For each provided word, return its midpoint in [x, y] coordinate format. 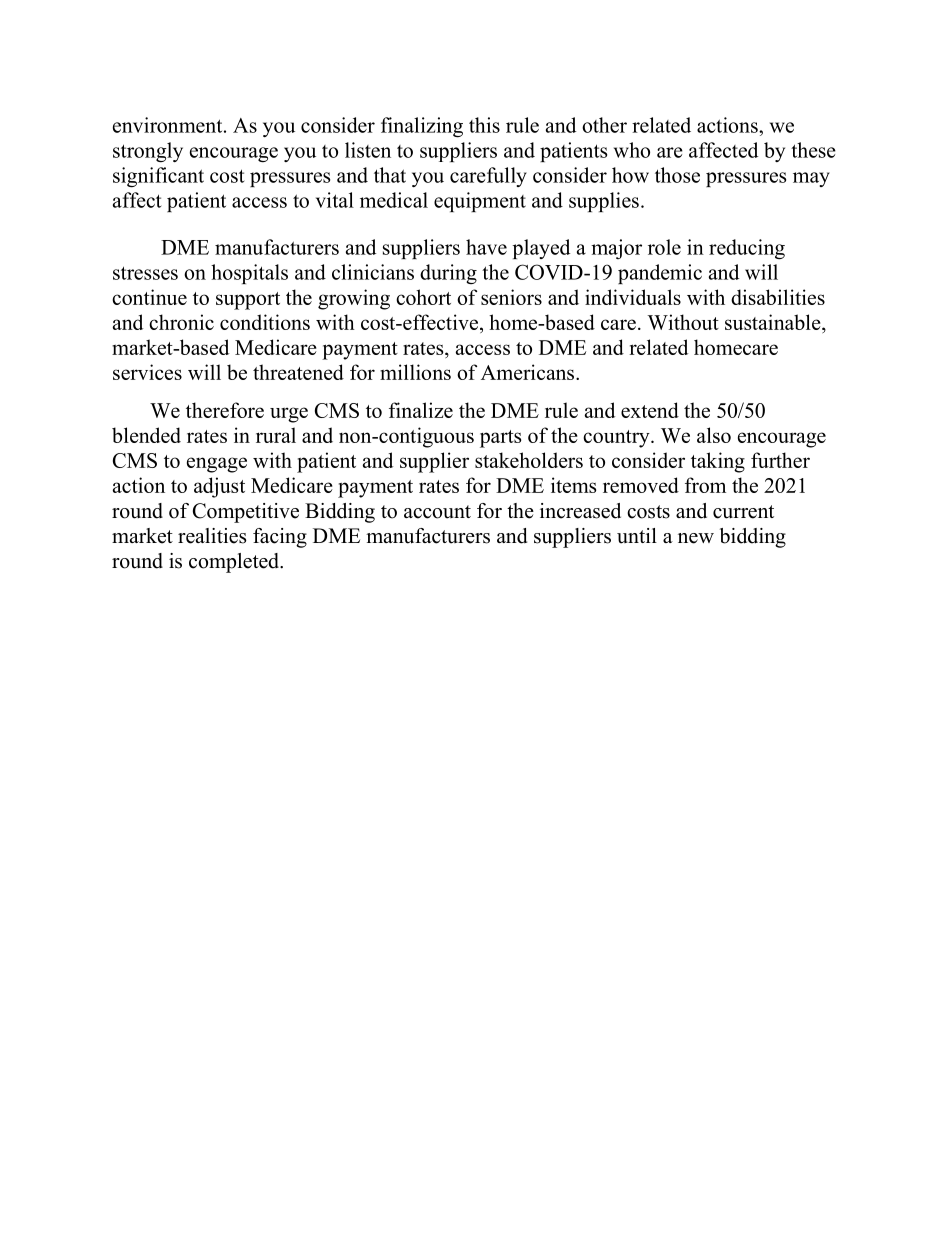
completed [235, 563]
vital [335, 200]
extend [650, 410]
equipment [480, 202]
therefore [225, 410]
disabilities [778, 297]
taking [718, 462]
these [813, 150]
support [248, 301]
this [484, 125]
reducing [747, 249]
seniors [511, 297]
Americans [529, 372]
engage [217, 465]
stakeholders [529, 460]
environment [169, 125]
